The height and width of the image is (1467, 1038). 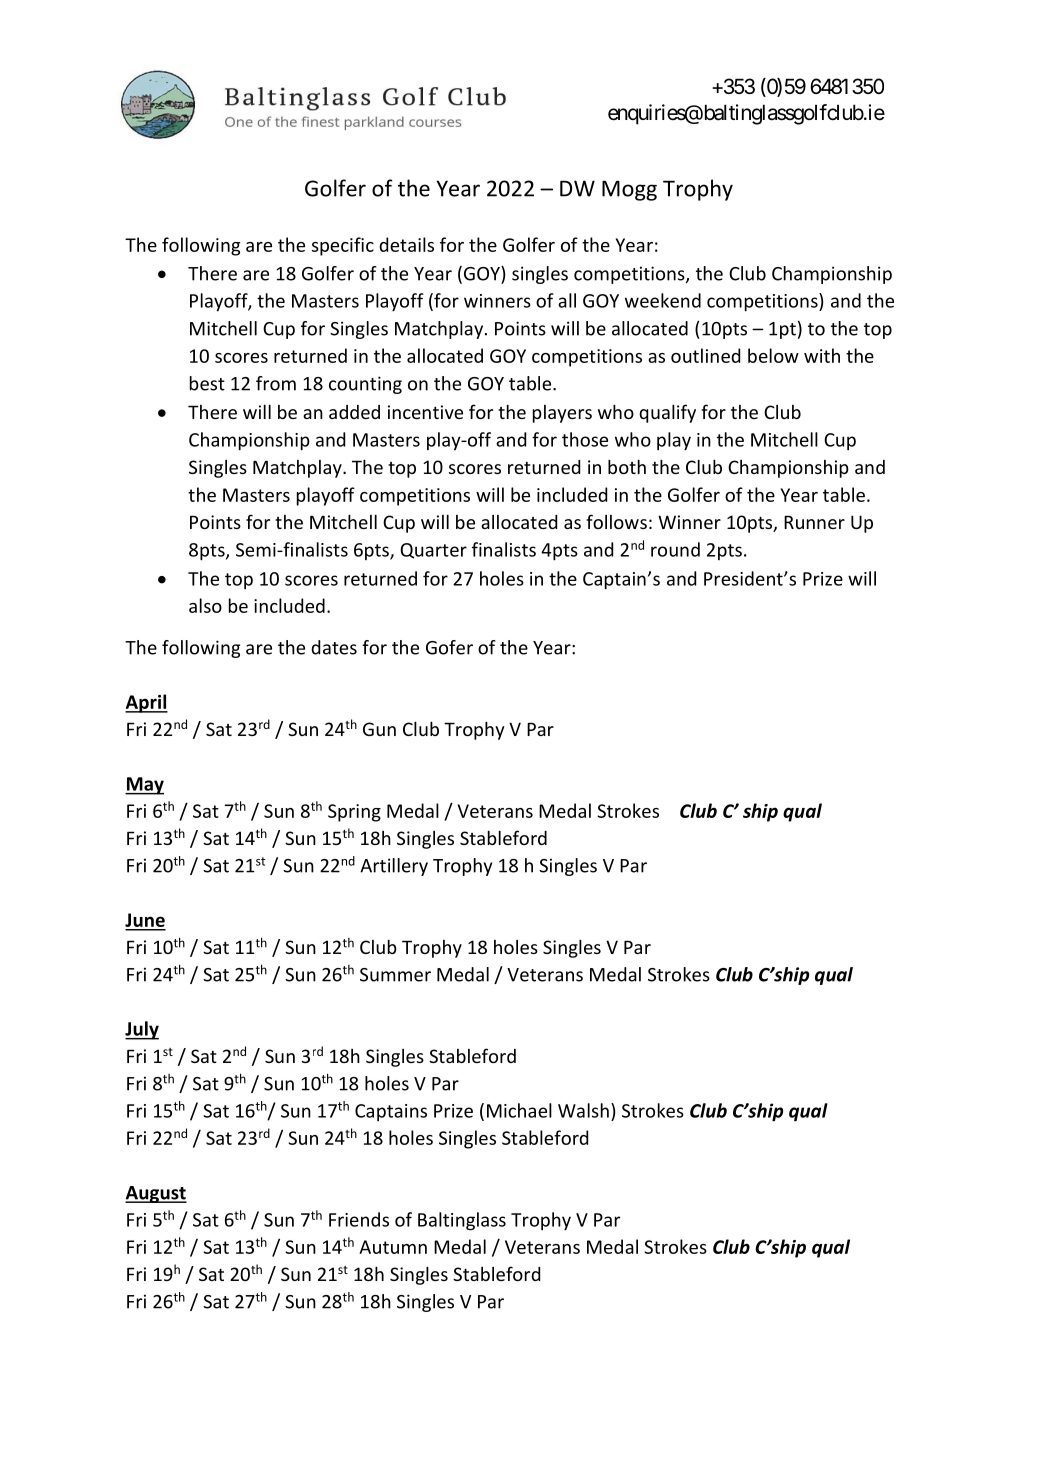 I want to click on Autumn, so click(x=393, y=1247).
